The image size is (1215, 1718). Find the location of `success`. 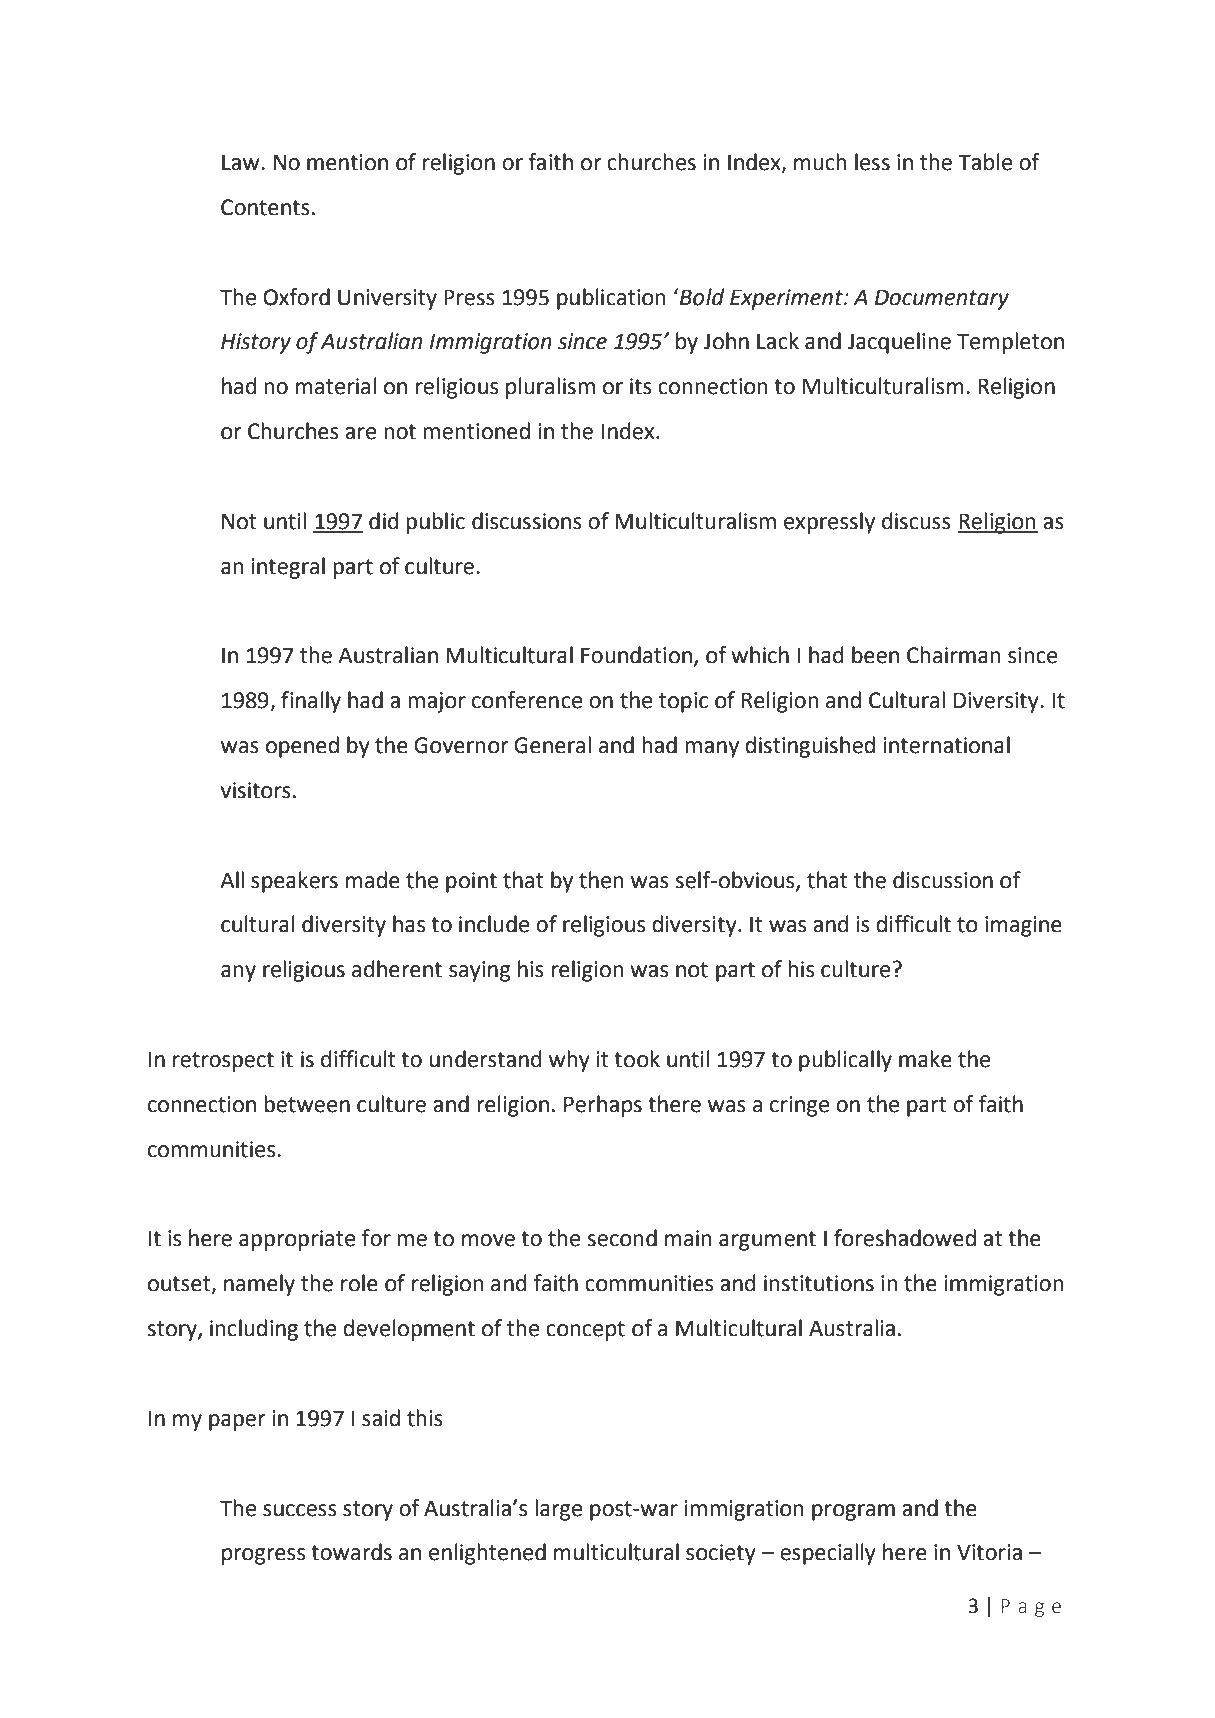

success is located at coordinates (300, 1510).
